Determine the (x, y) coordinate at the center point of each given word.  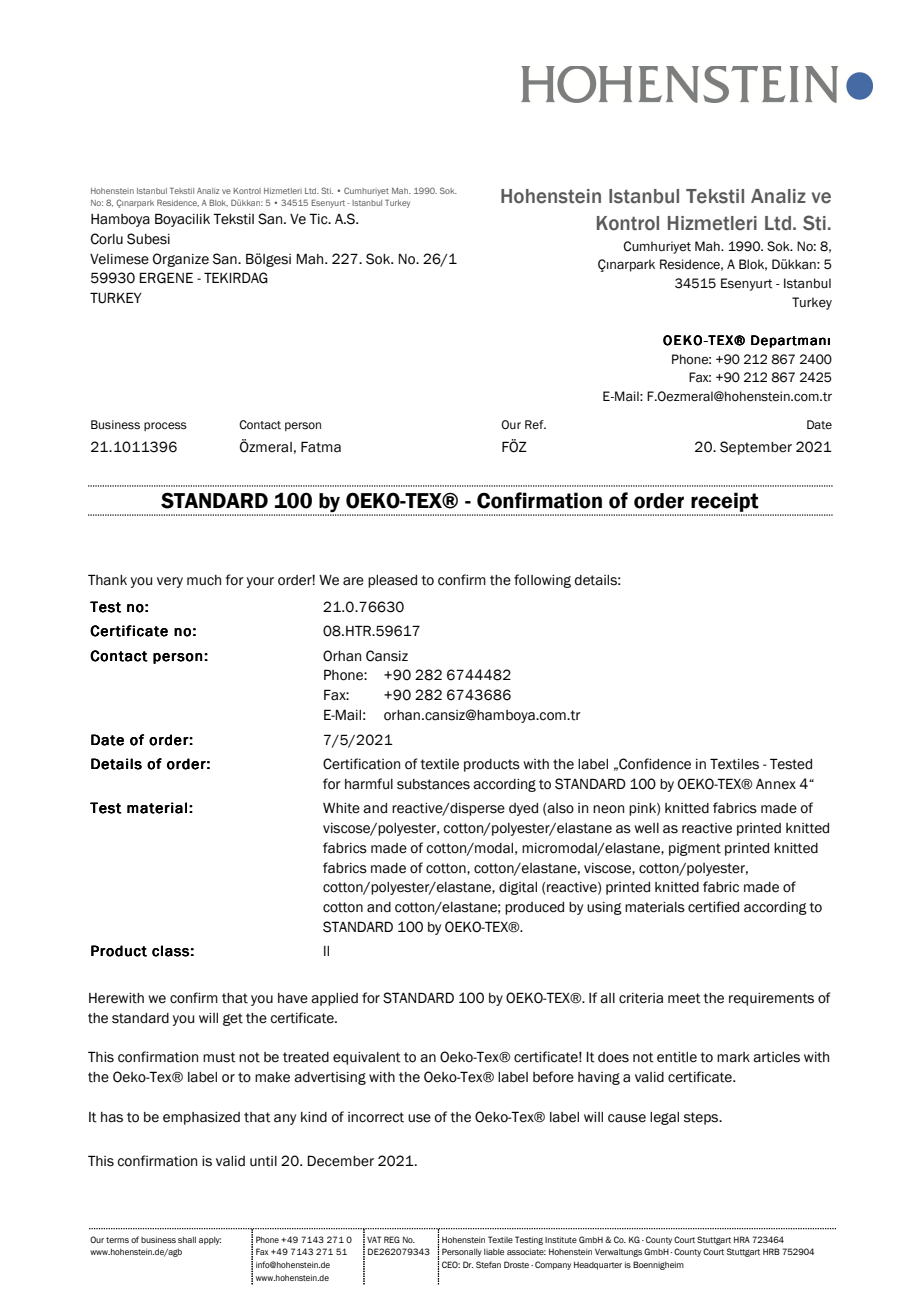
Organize (181, 260)
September (756, 448)
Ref (535, 424)
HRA (742, 1239)
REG (392, 1239)
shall (187, 1240)
